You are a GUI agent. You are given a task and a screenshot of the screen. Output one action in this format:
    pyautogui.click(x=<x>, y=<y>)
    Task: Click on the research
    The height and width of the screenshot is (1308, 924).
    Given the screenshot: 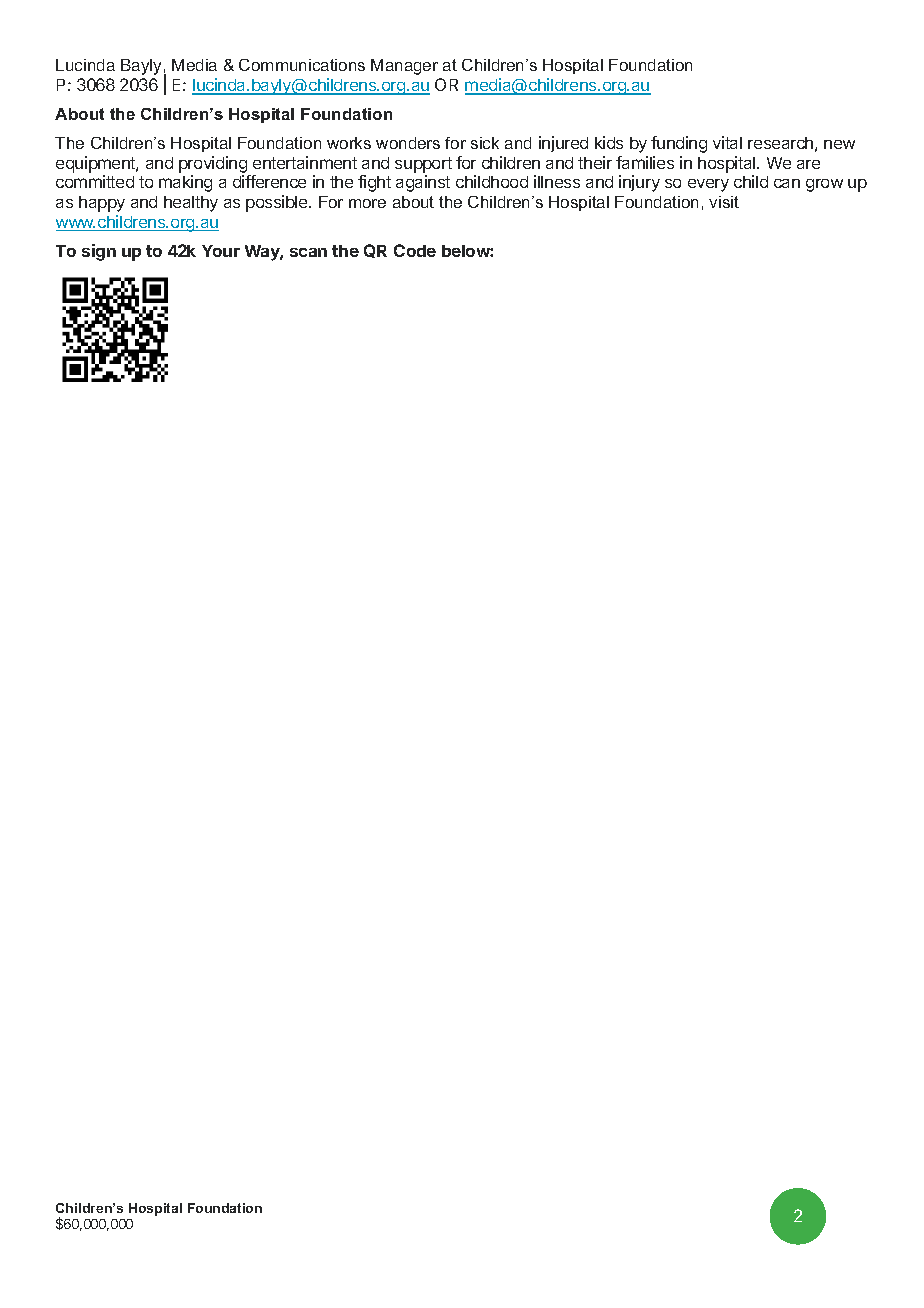 What is the action you would take?
    pyautogui.click(x=780, y=143)
